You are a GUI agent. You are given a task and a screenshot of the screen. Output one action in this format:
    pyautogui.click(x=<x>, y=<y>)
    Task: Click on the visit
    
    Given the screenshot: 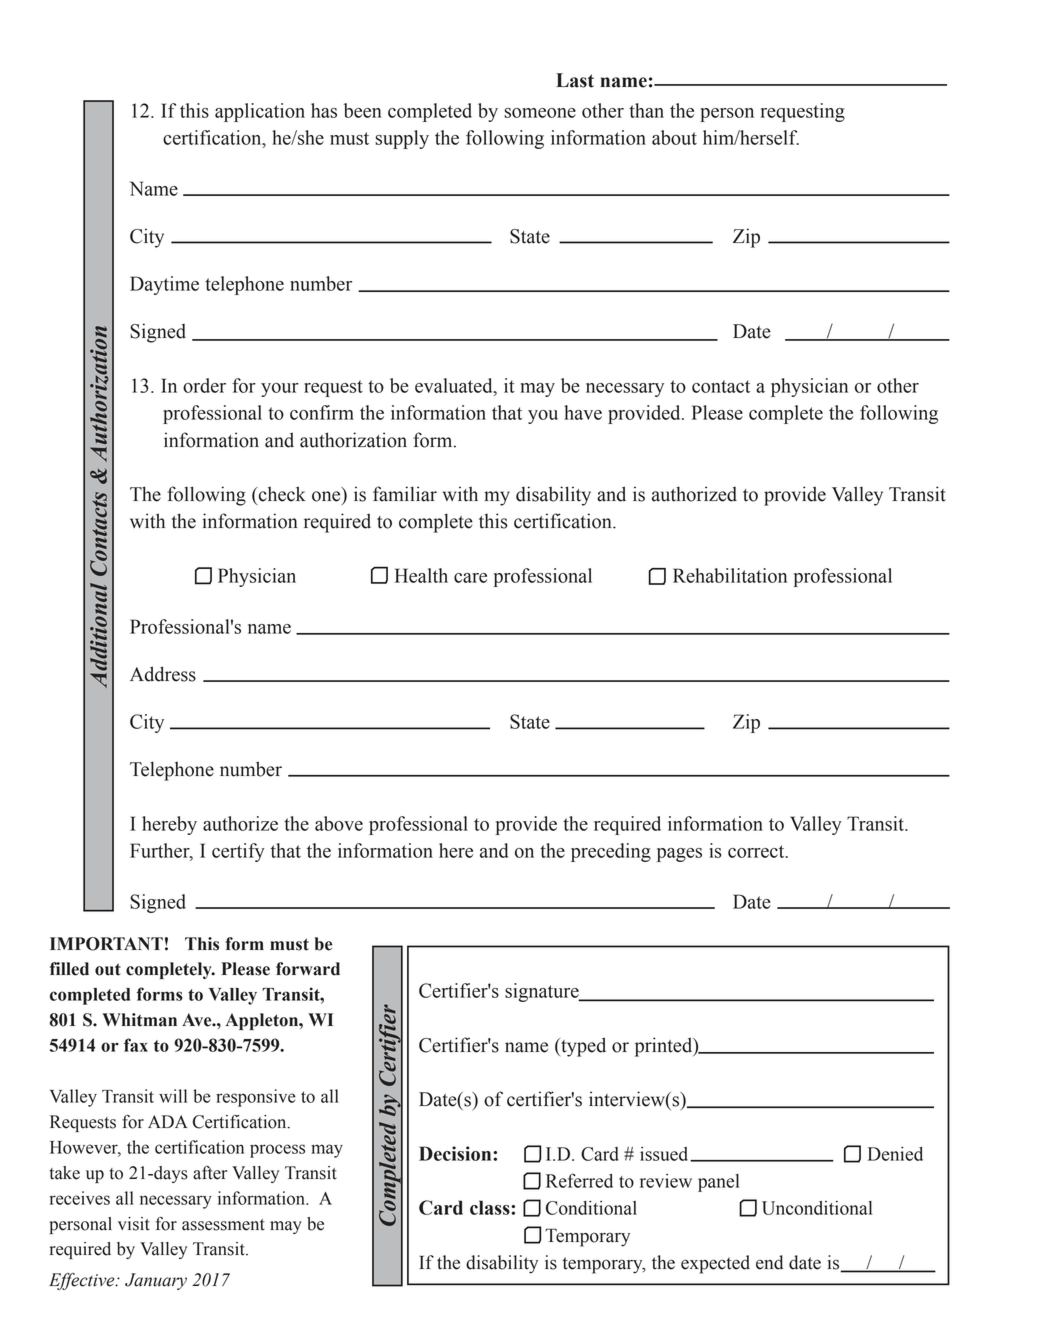 What is the action you would take?
    pyautogui.click(x=134, y=1224)
